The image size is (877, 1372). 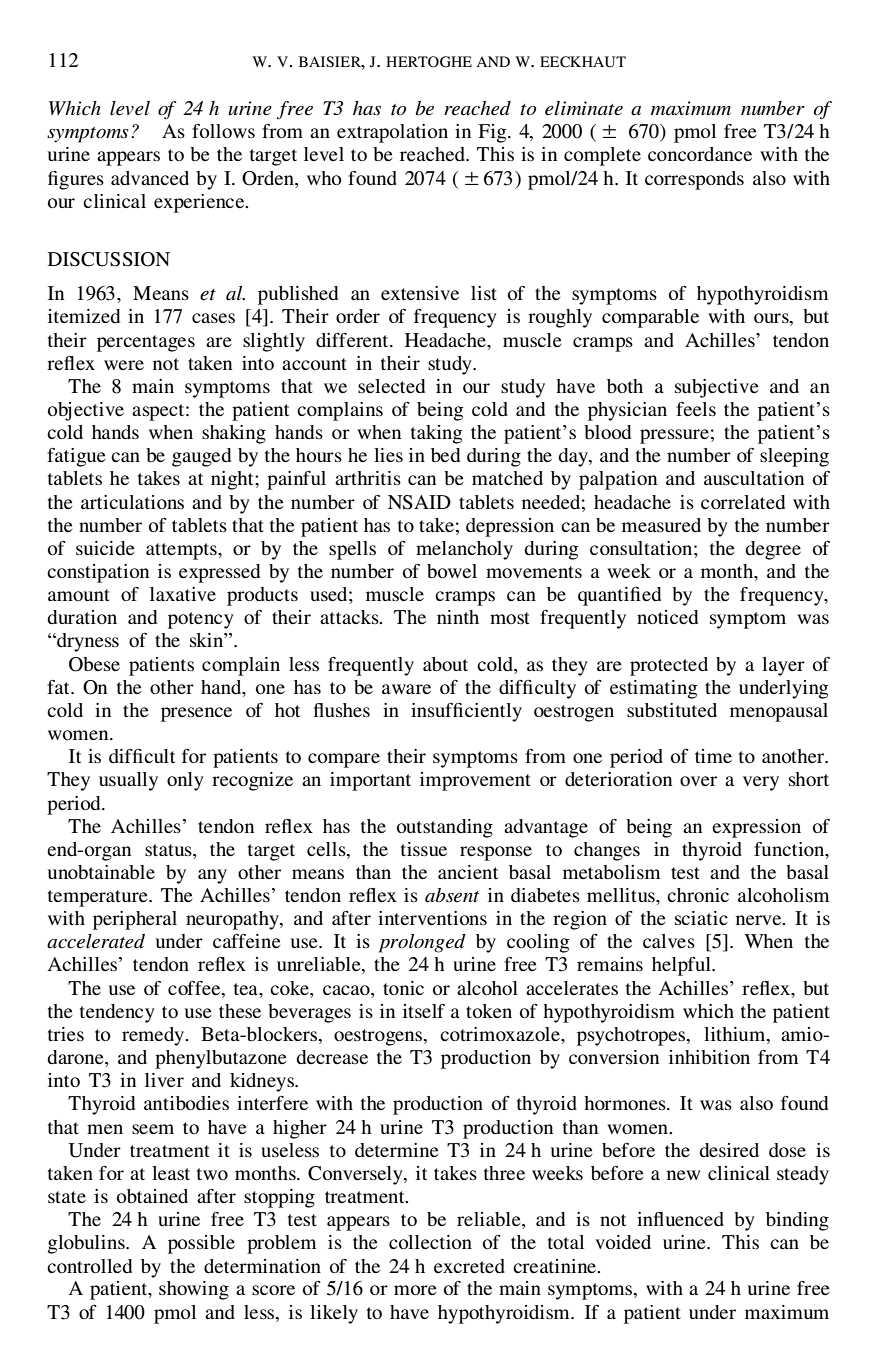 I want to click on extrapolation, so click(x=392, y=133).
